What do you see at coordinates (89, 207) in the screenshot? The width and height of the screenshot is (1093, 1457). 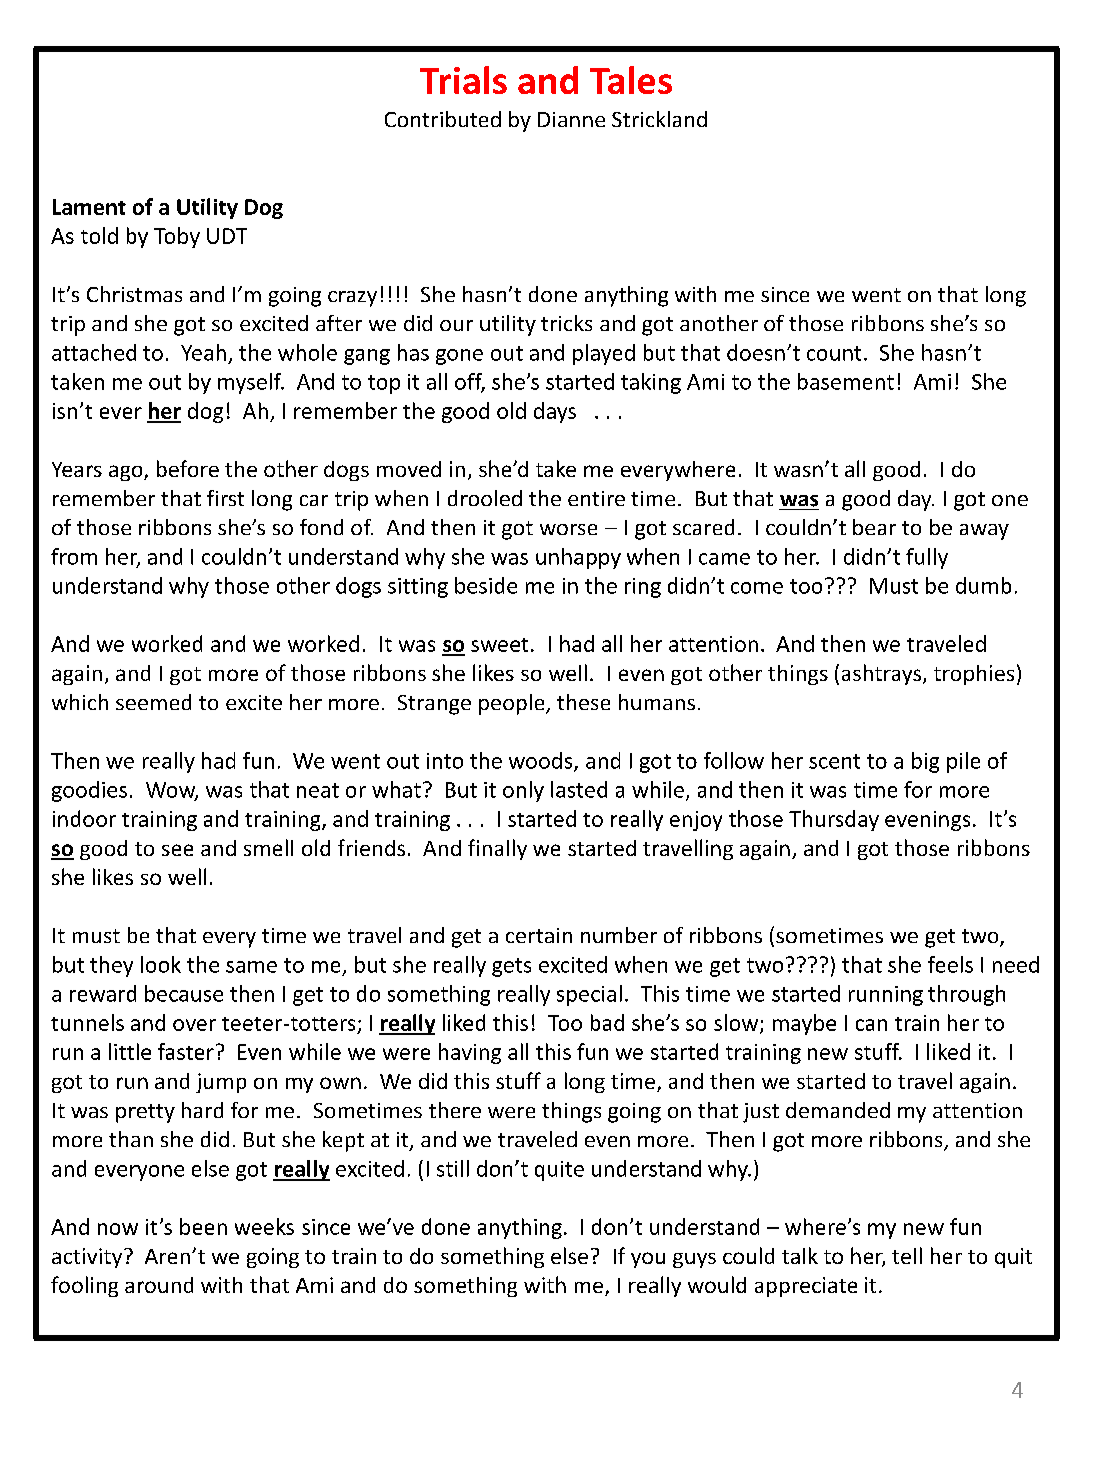 I see `Lament` at bounding box center [89, 207].
